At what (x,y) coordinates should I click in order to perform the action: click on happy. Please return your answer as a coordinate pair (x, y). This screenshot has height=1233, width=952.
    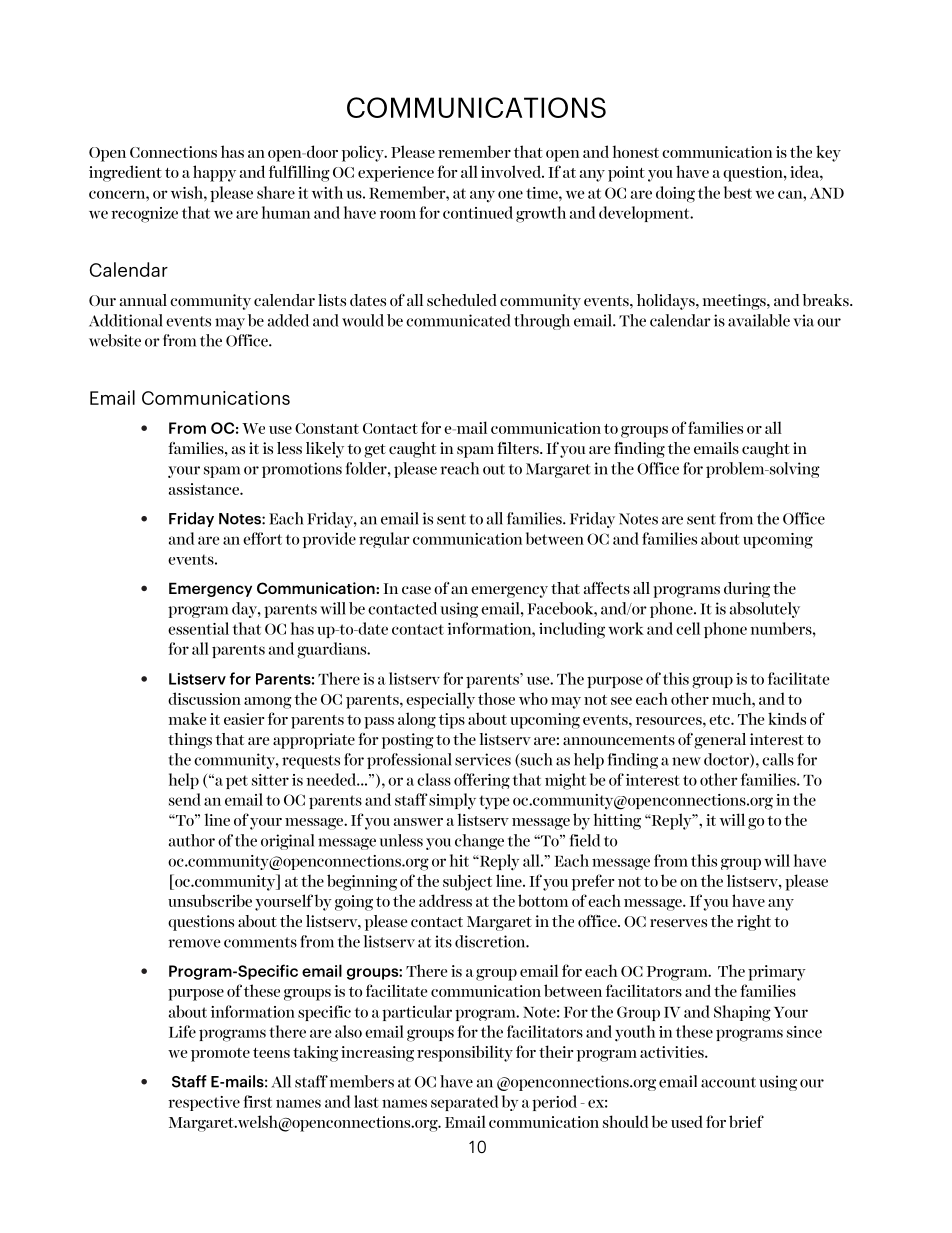
    Looking at the image, I should click on (214, 173).
